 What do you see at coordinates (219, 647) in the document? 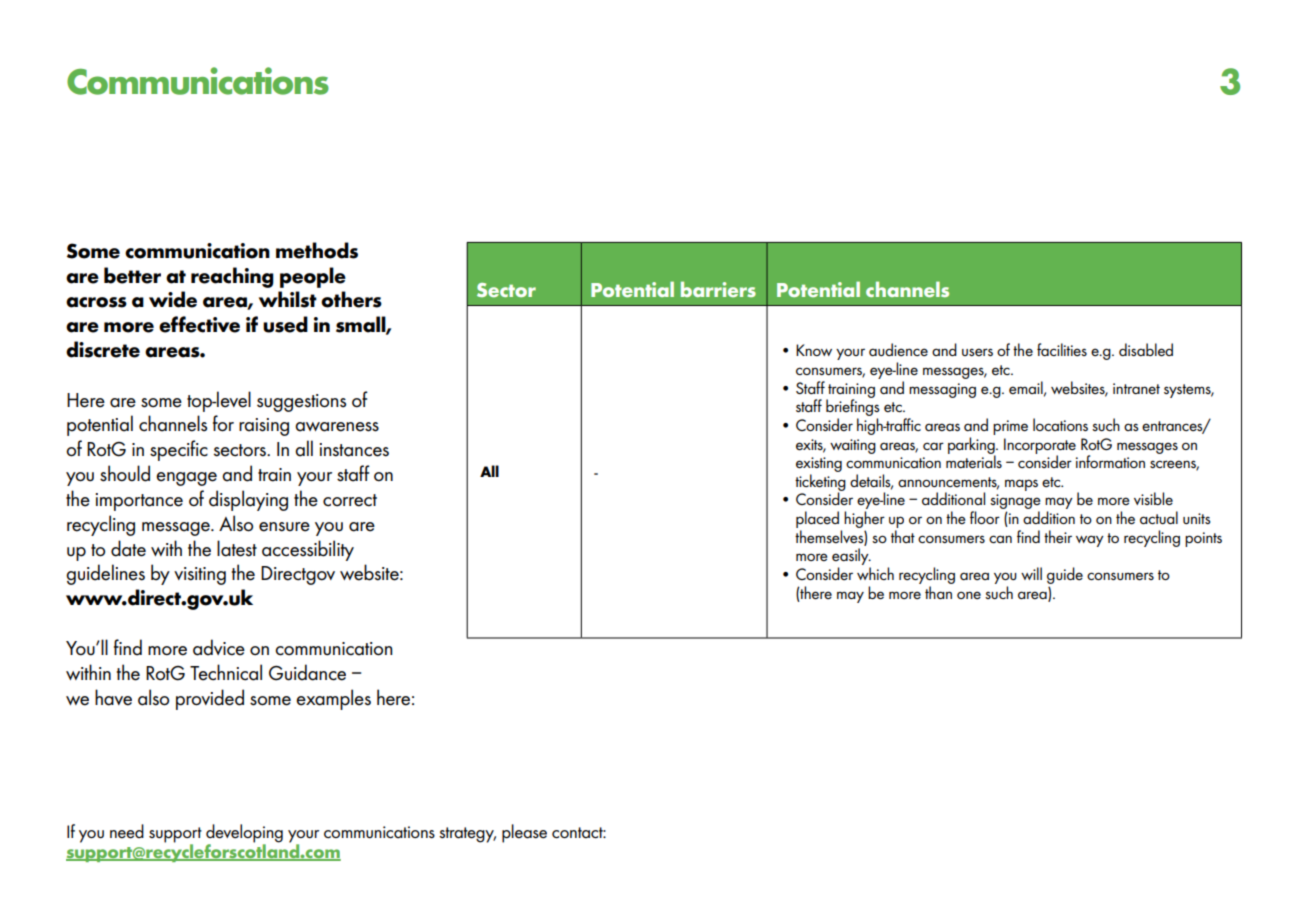
I see `advice` at bounding box center [219, 647].
